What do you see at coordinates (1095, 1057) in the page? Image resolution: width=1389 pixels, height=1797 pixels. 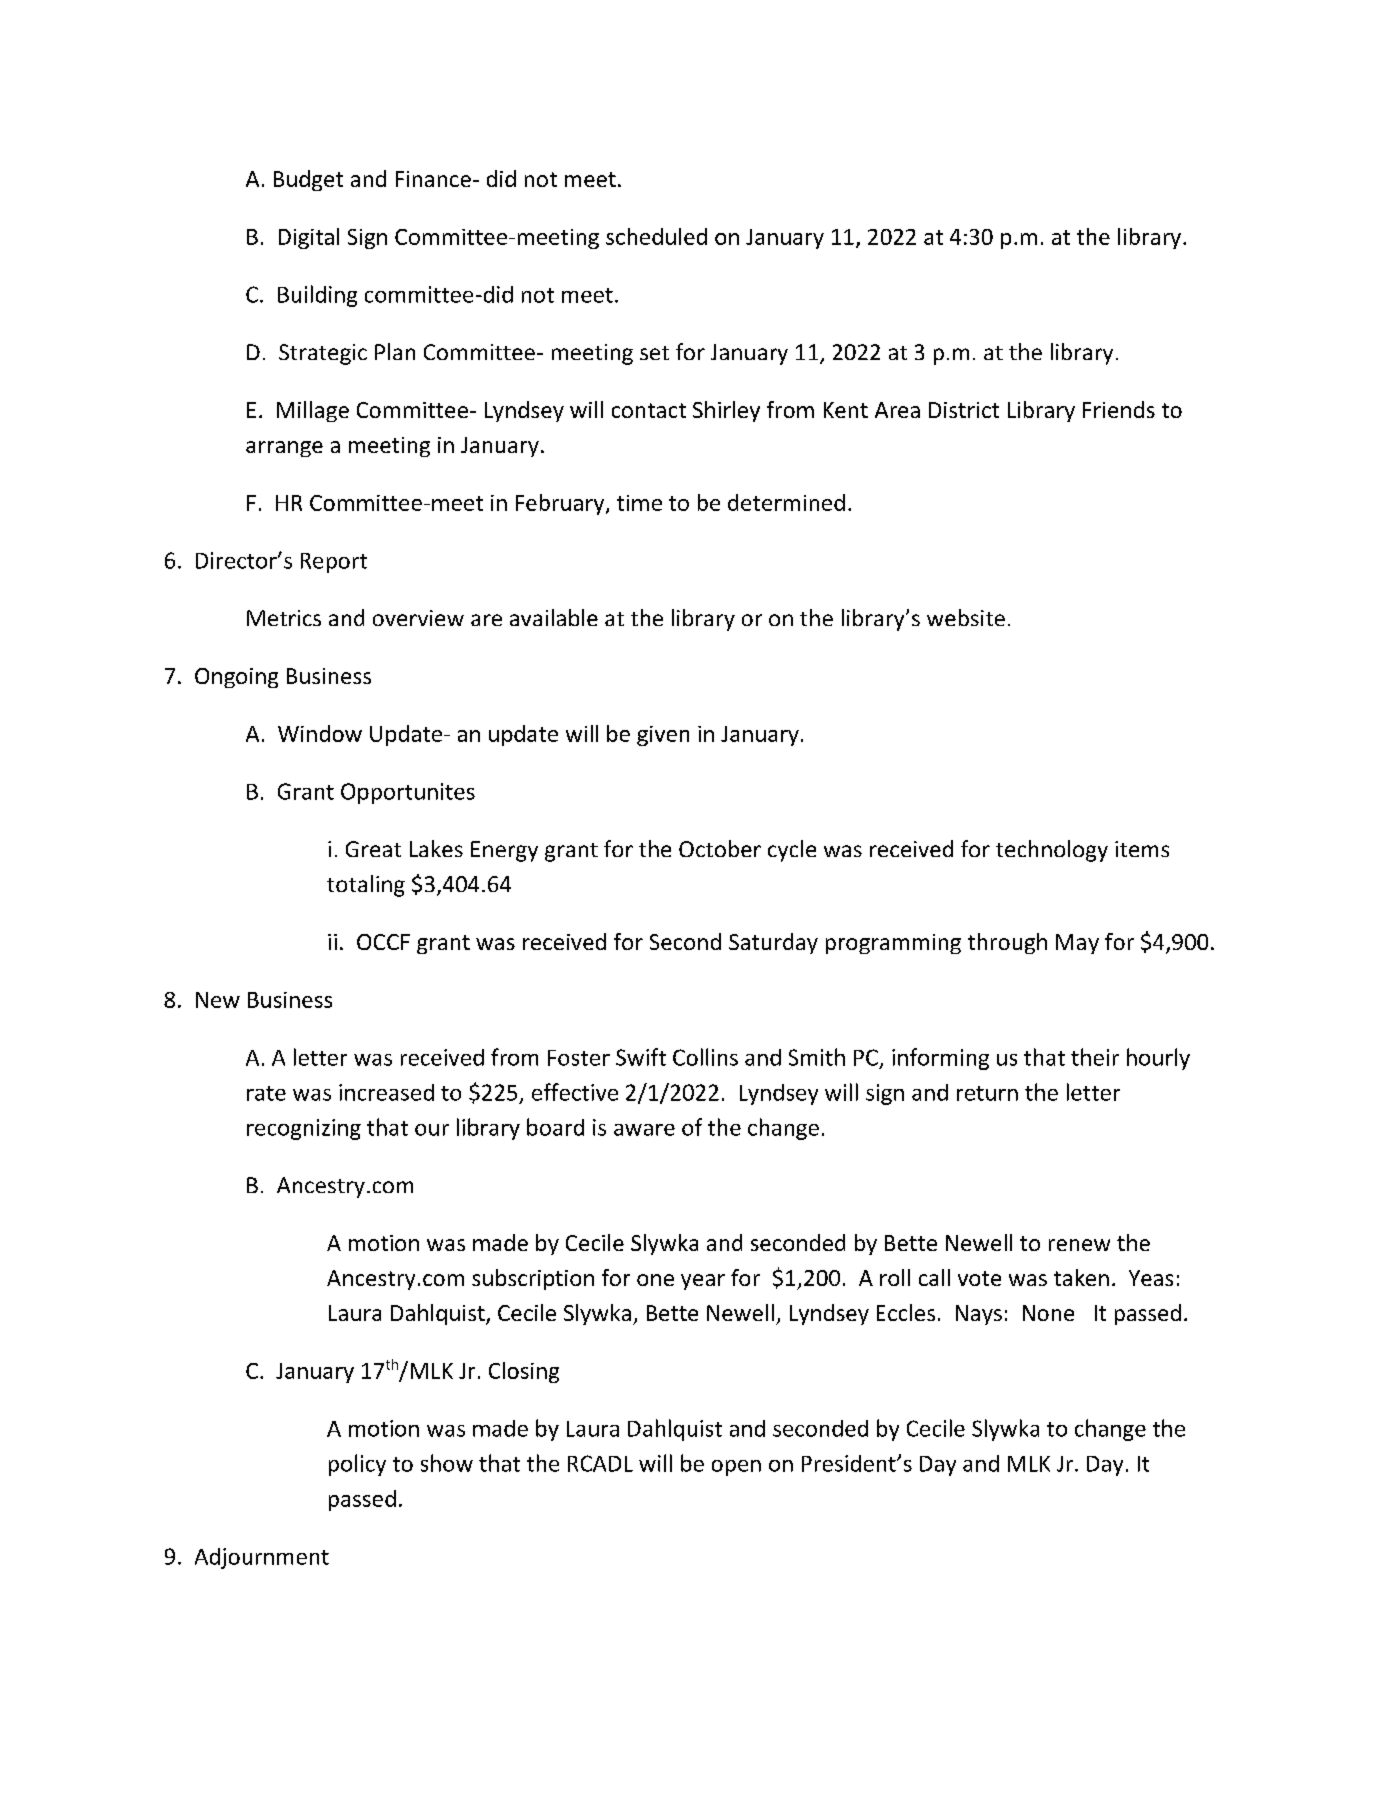 I see `their` at bounding box center [1095, 1057].
